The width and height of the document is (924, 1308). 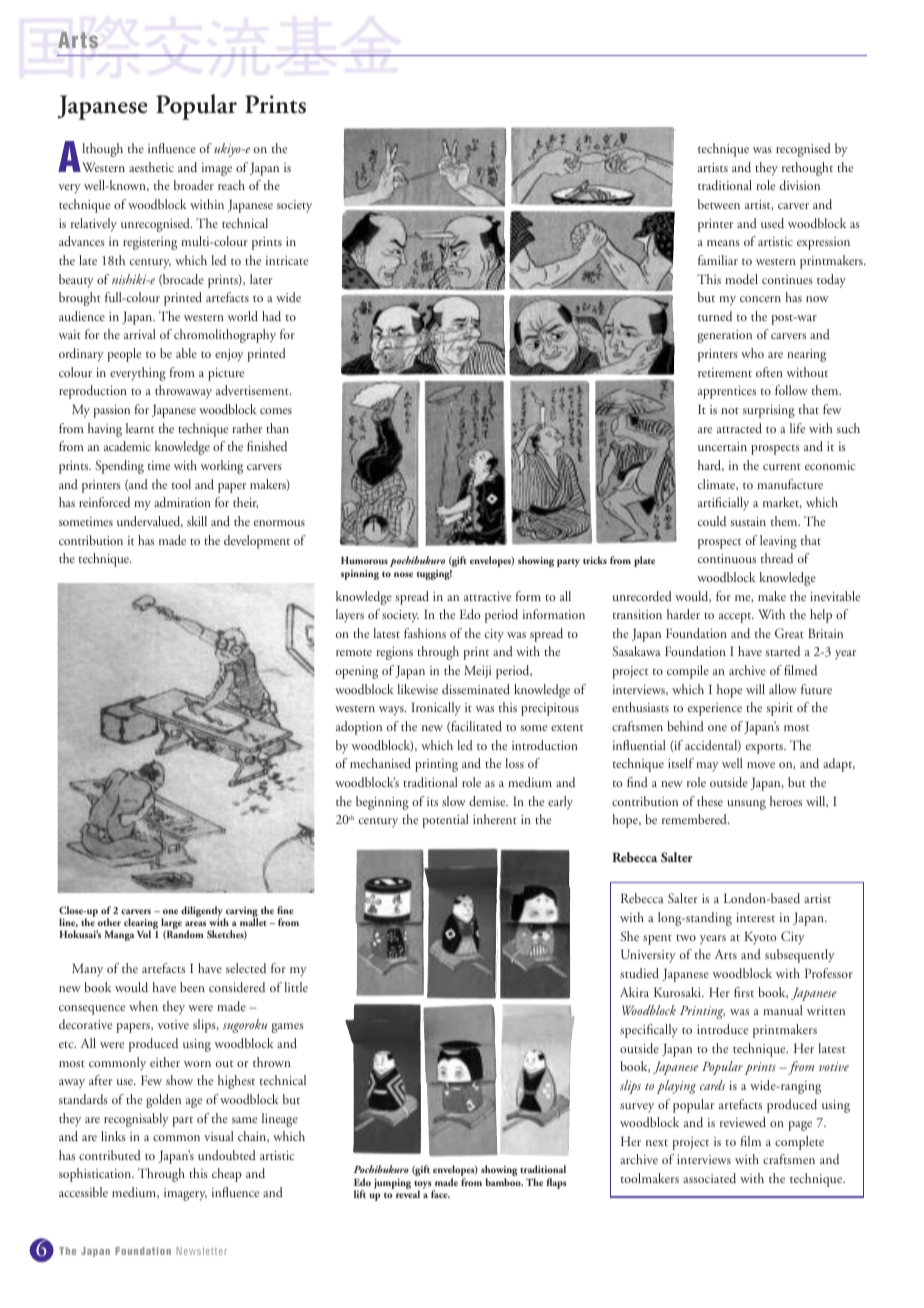 I want to click on broader, so click(x=194, y=185).
